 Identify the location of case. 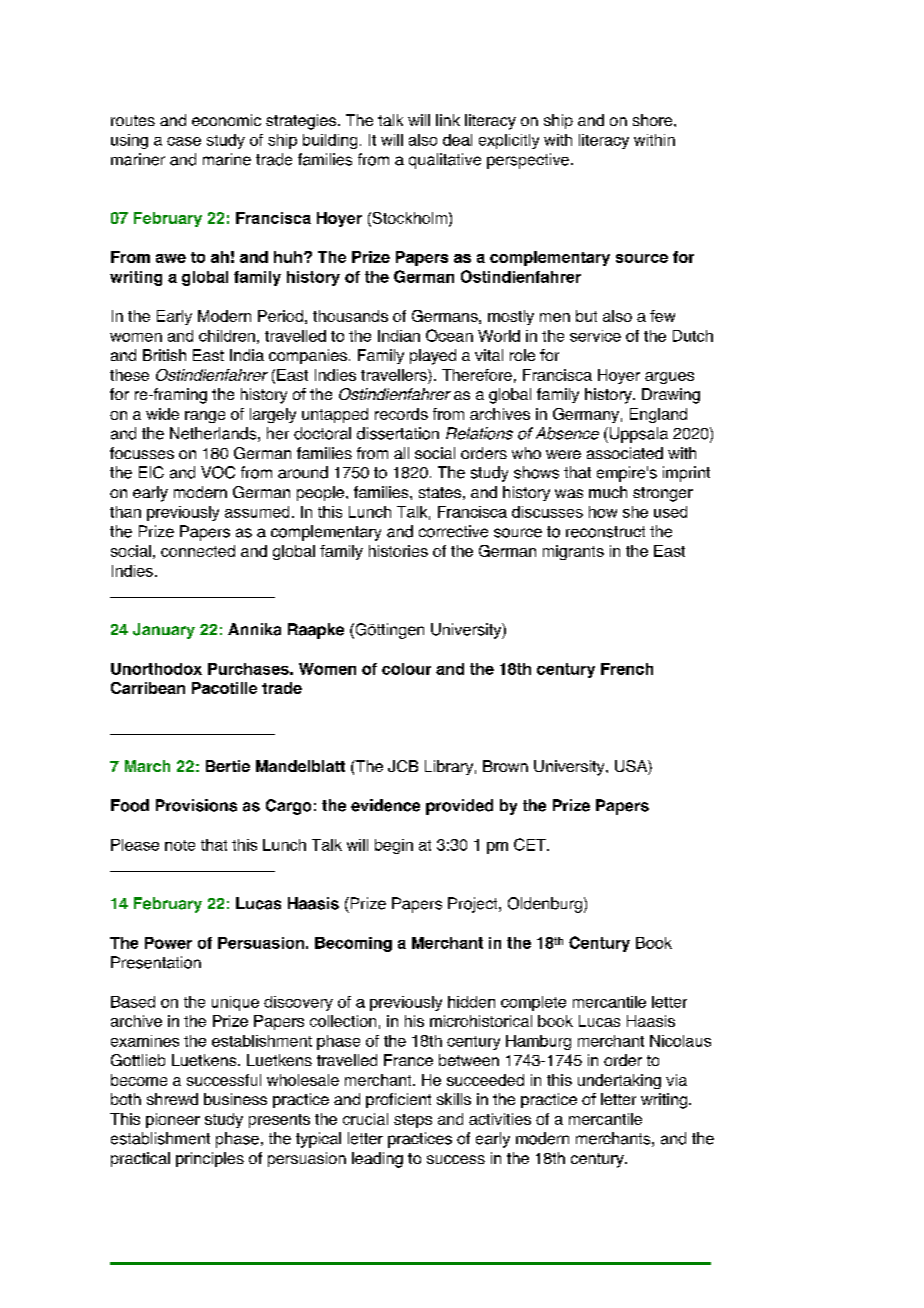
(184, 141).
